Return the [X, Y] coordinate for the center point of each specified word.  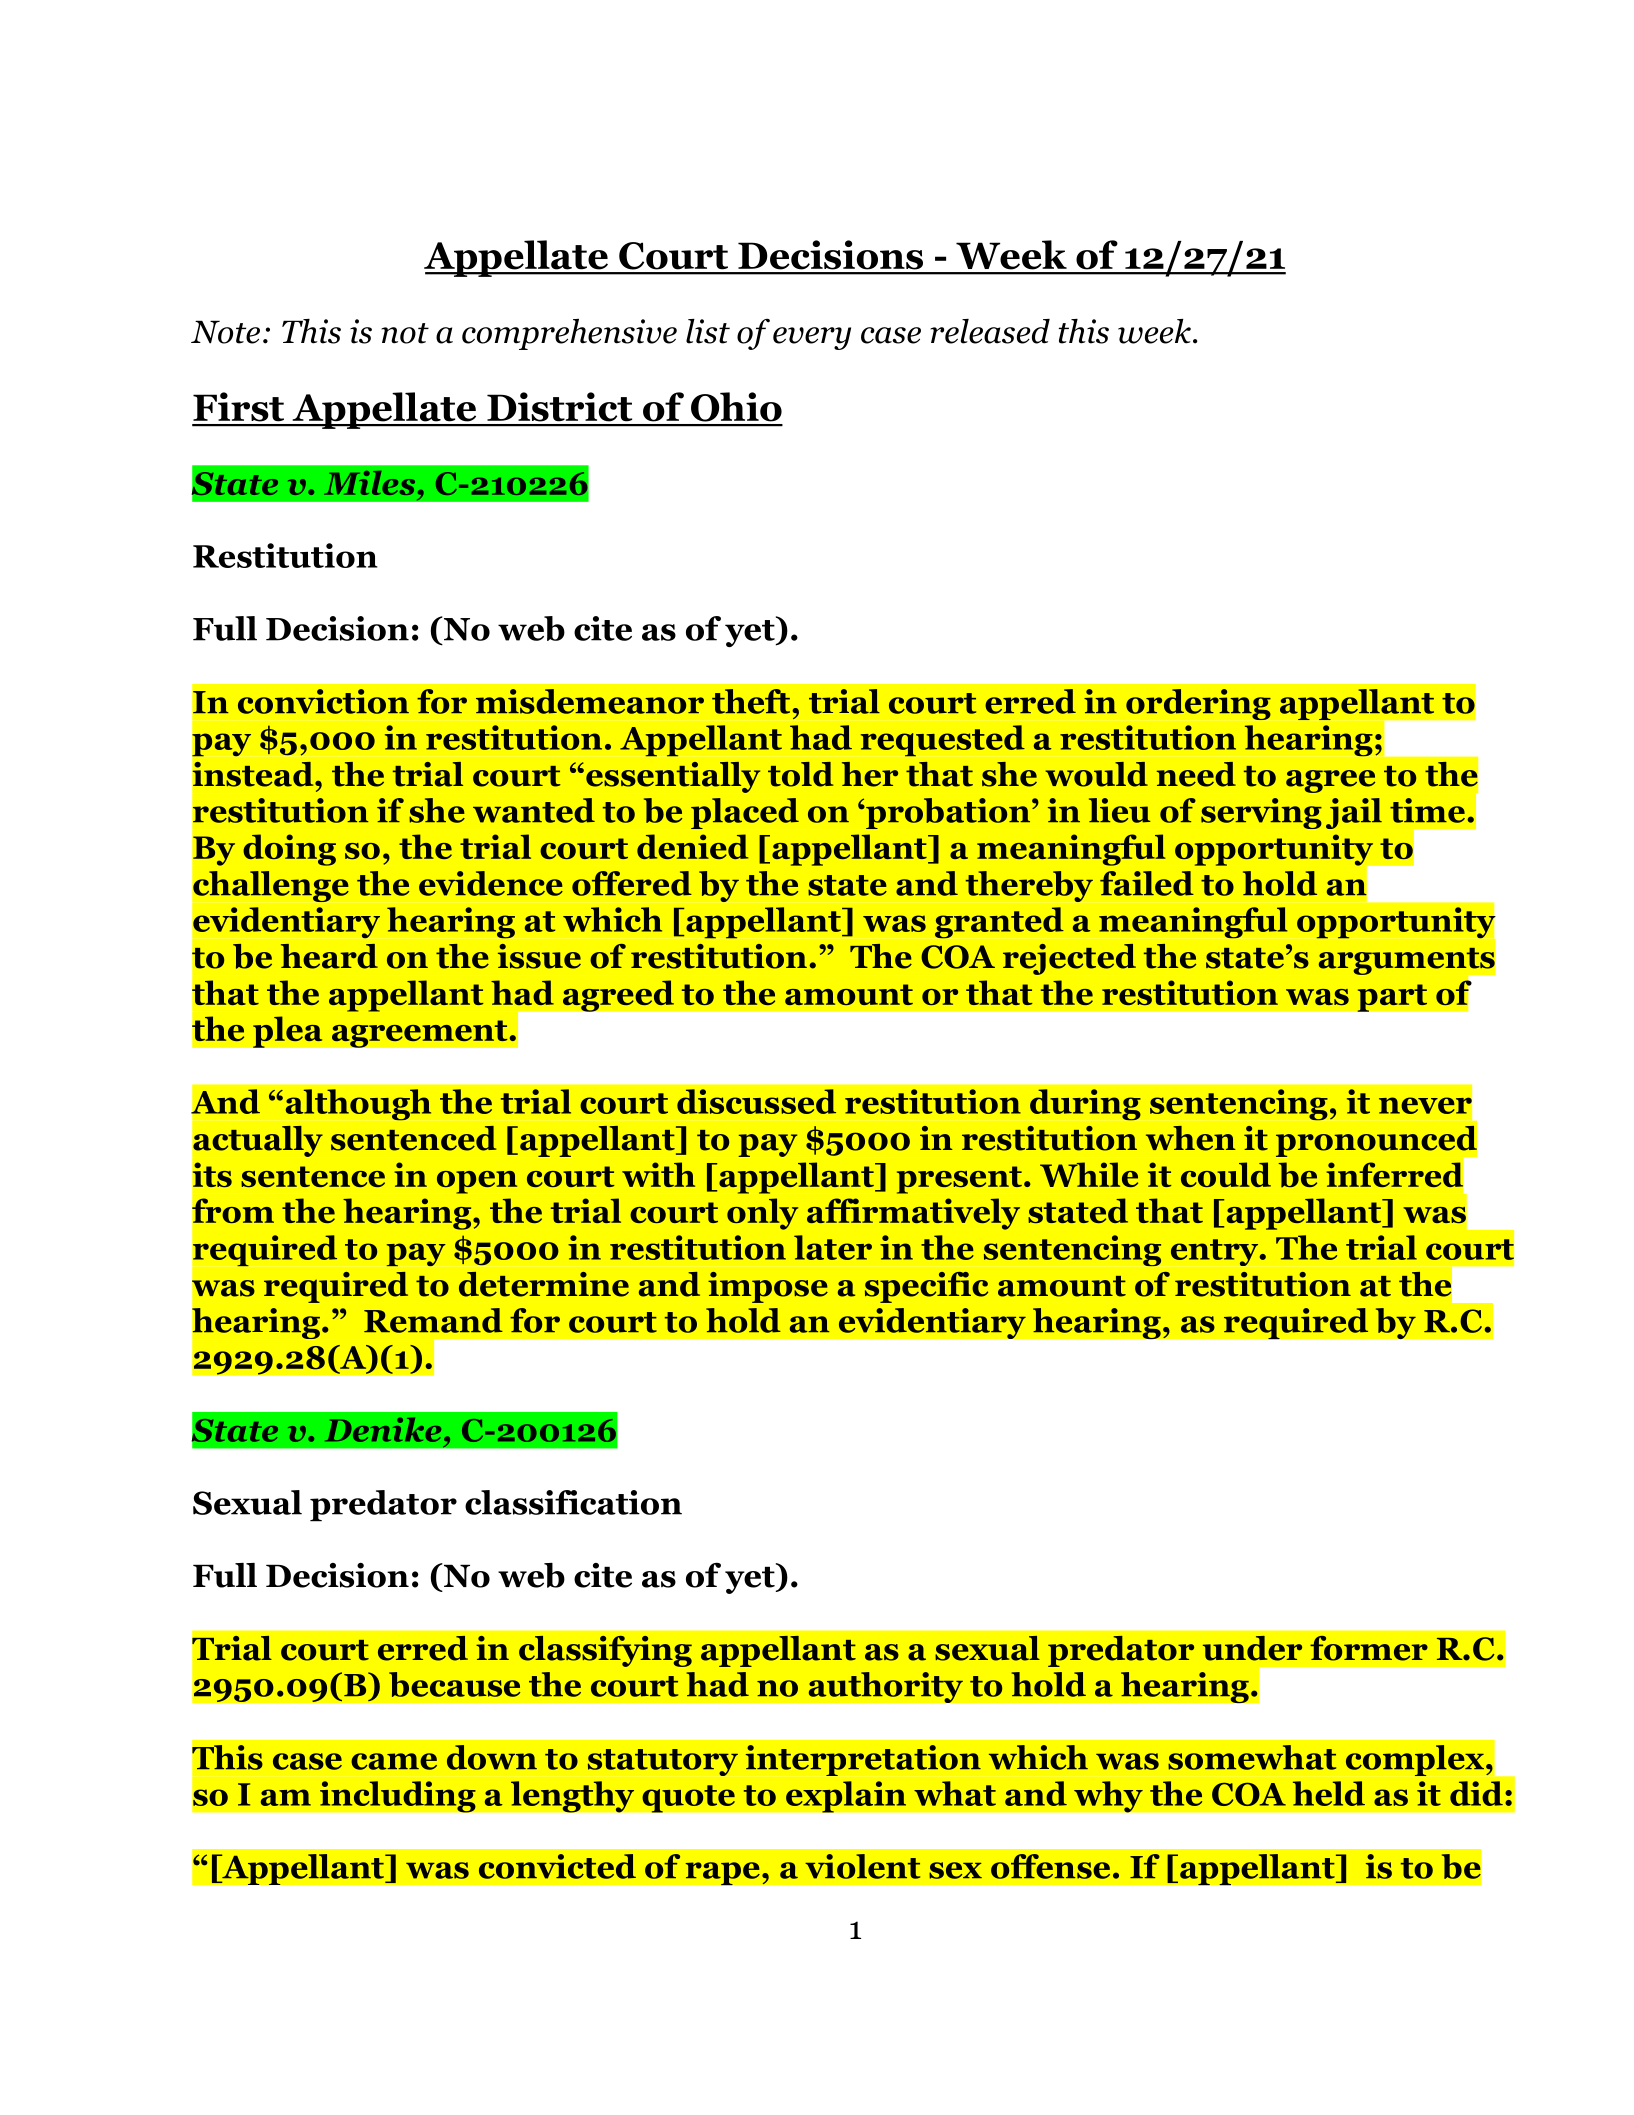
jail [1354, 813]
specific [926, 1287]
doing [289, 850]
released [990, 331]
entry [1216, 1252]
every [812, 338]
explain [846, 1797]
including [398, 1797]
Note [225, 332]
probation [948, 813]
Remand [433, 1320]
